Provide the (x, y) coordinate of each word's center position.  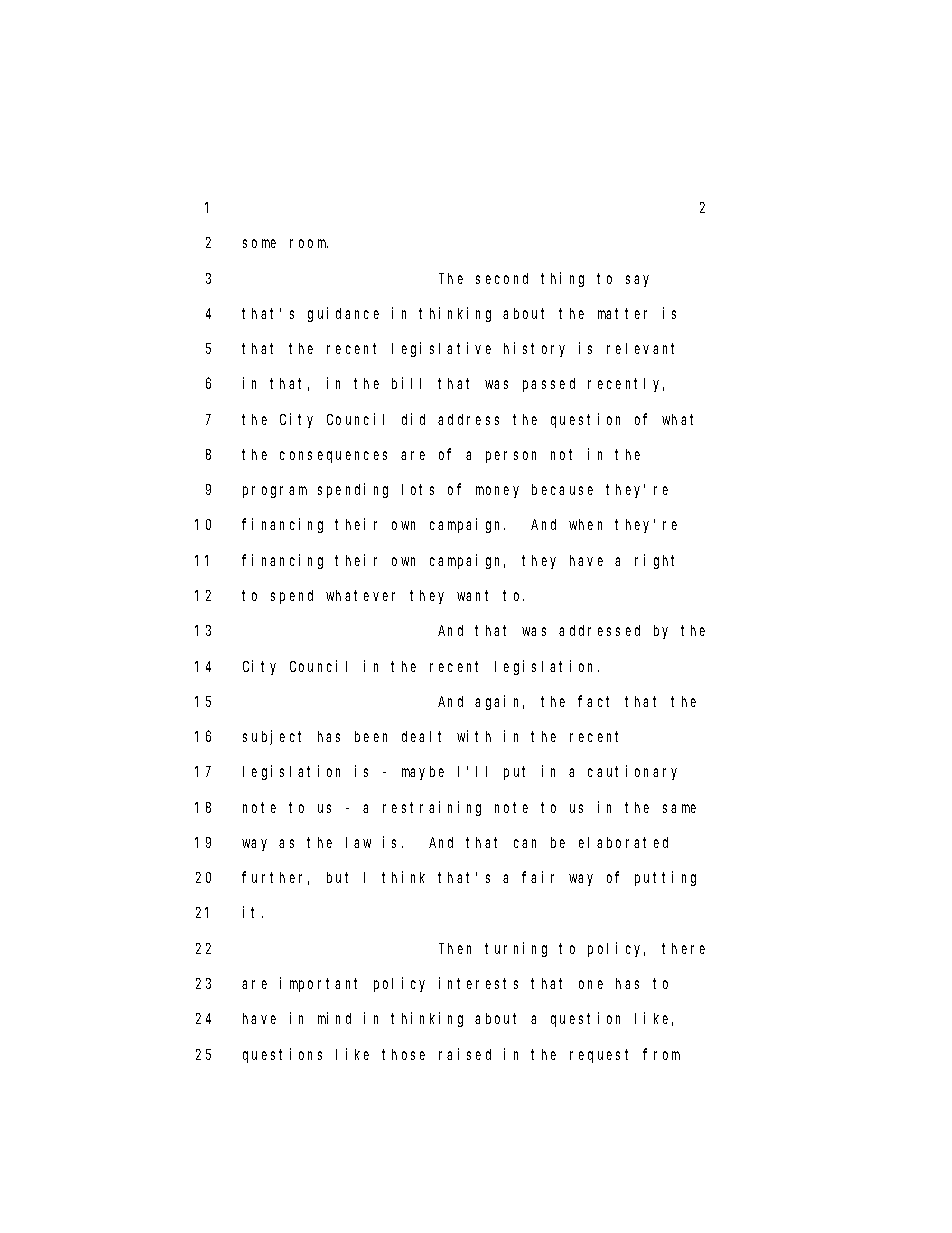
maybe (423, 773)
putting (665, 878)
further (275, 878)
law (358, 842)
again (499, 702)
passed (549, 385)
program (275, 492)
